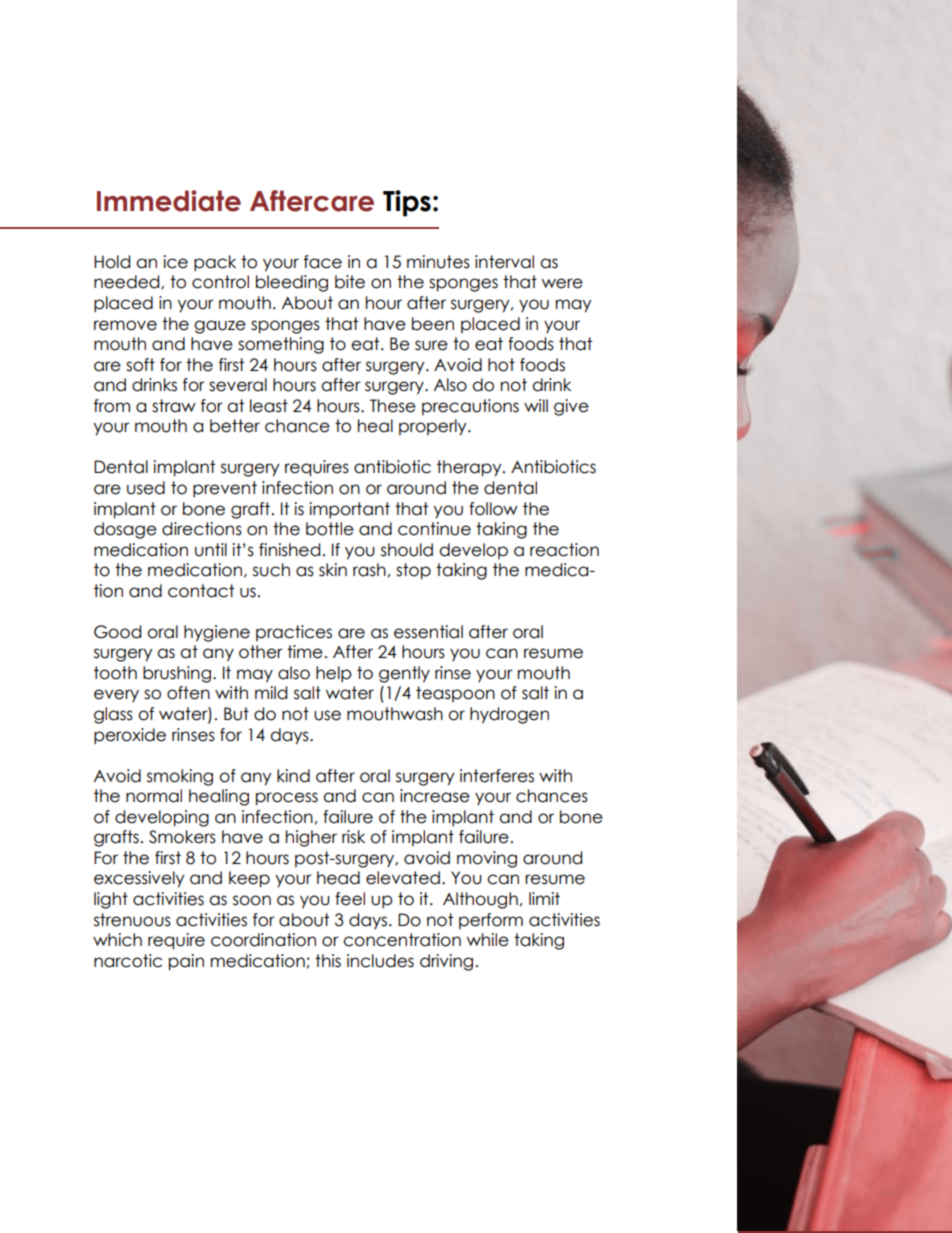 The height and width of the screenshot is (1233, 952). Describe the element at coordinates (493, 509) in the screenshot. I see `follow` at that location.
